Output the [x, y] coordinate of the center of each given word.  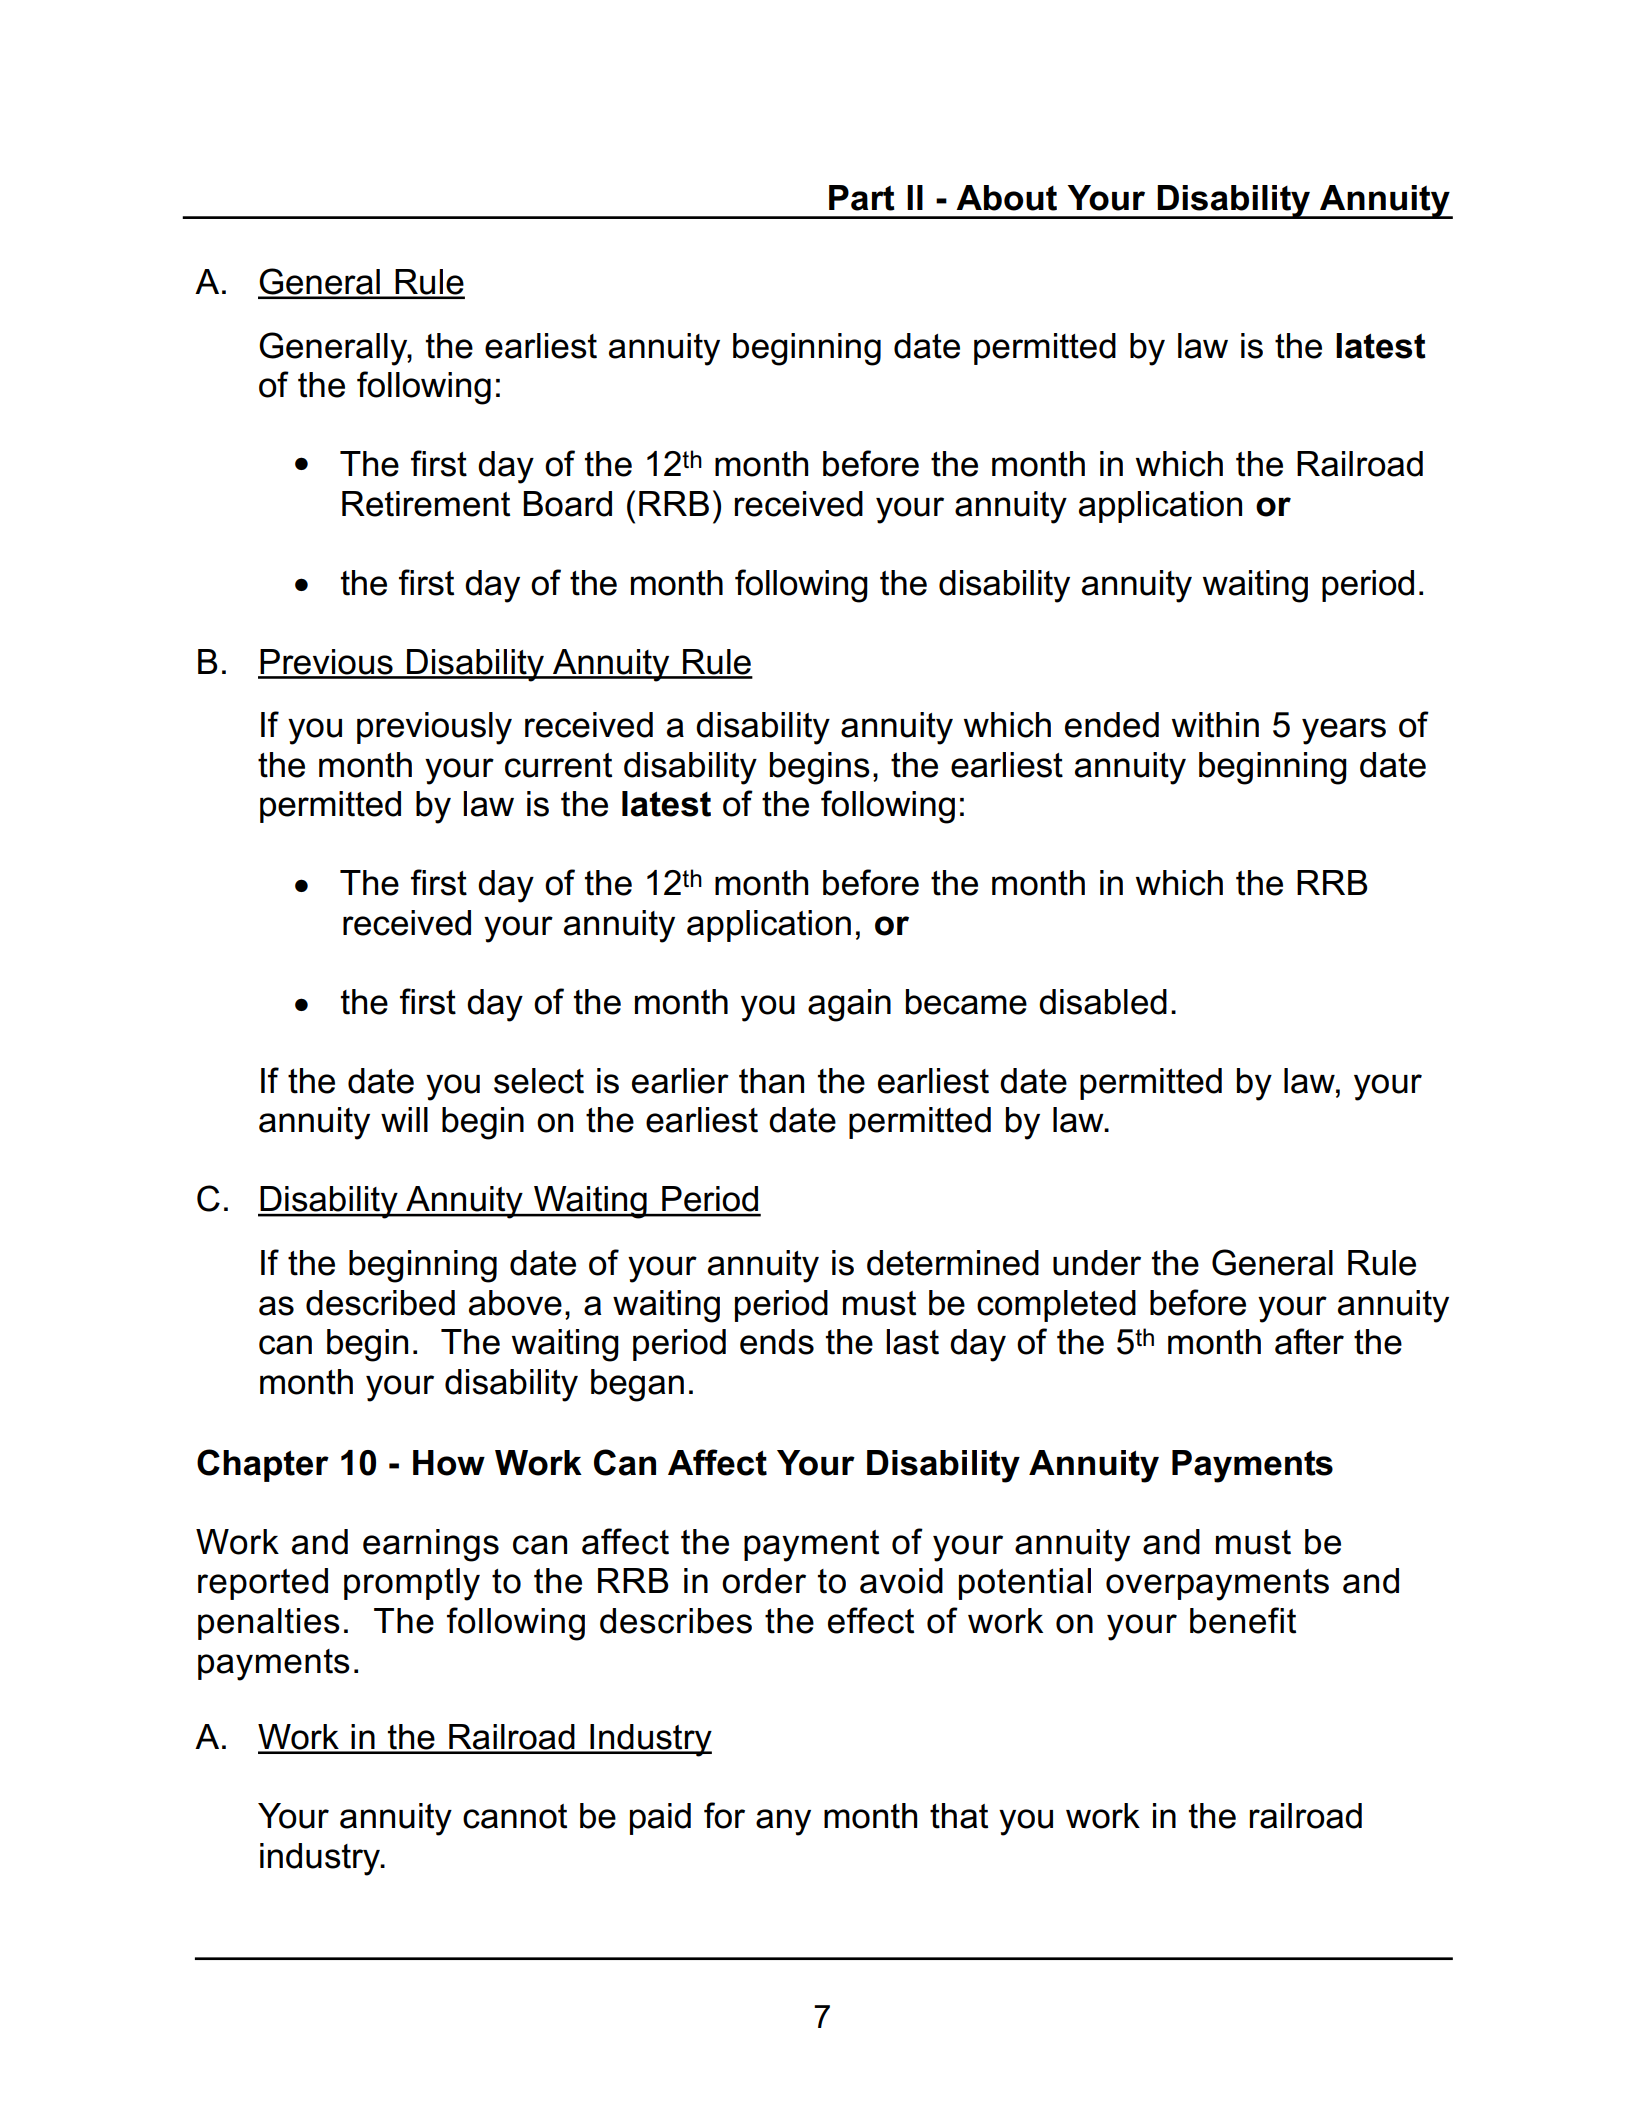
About [1006, 198]
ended [1112, 725]
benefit [1243, 1620]
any [783, 1822]
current [558, 765]
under [1097, 1263]
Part [862, 198]
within [1215, 725]
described [380, 1303]
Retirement [426, 504]
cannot [515, 1816]
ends [777, 1342]
